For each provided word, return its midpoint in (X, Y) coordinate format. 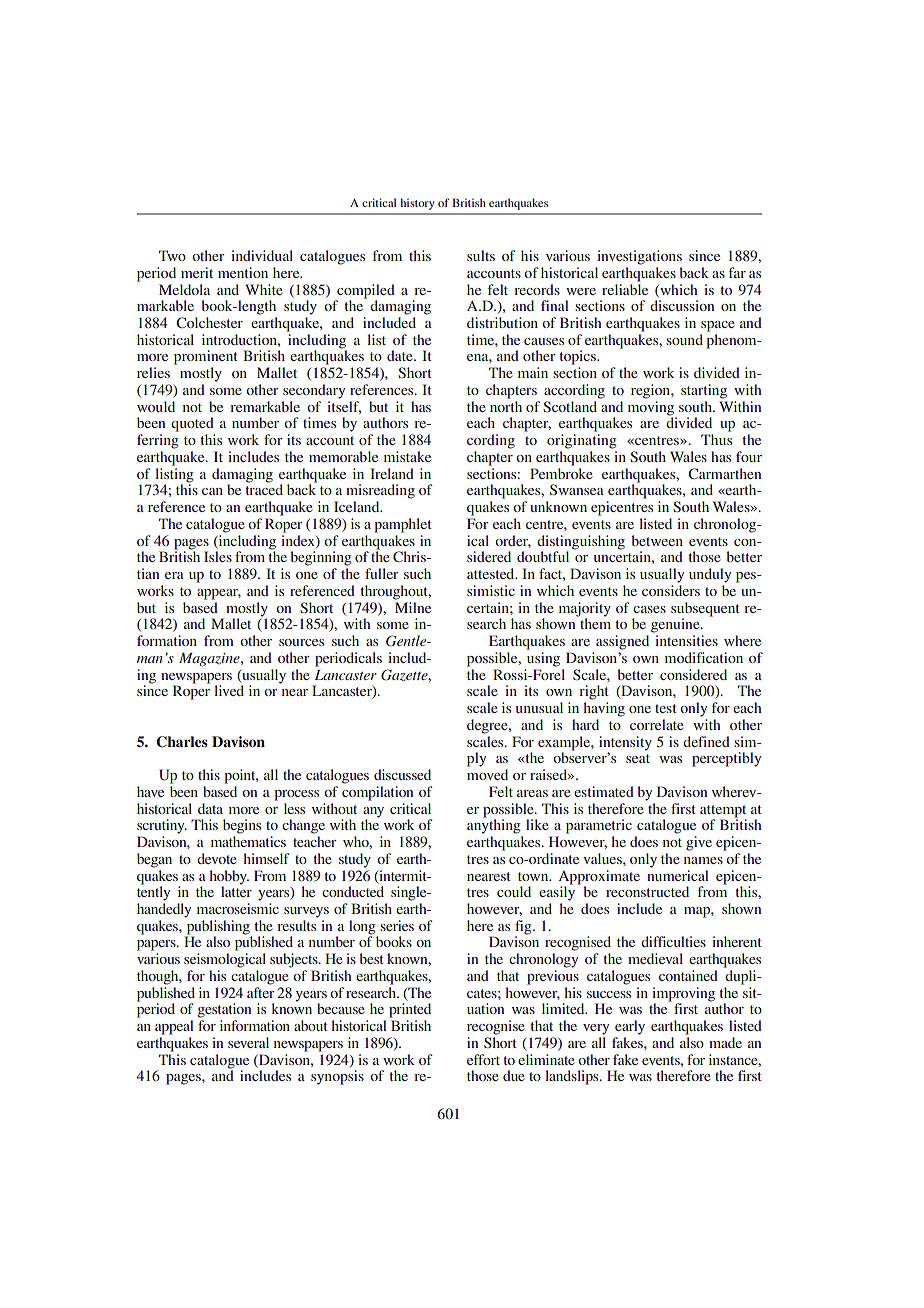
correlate (656, 724)
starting (704, 391)
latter (236, 890)
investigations (639, 257)
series (397, 925)
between (657, 540)
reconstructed (647, 891)
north (506, 406)
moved (487, 774)
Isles (218, 556)
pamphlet (403, 525)
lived (229, 690)
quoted (192, 424)
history (418, 204)
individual (262, 255)
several (248, 1042)
